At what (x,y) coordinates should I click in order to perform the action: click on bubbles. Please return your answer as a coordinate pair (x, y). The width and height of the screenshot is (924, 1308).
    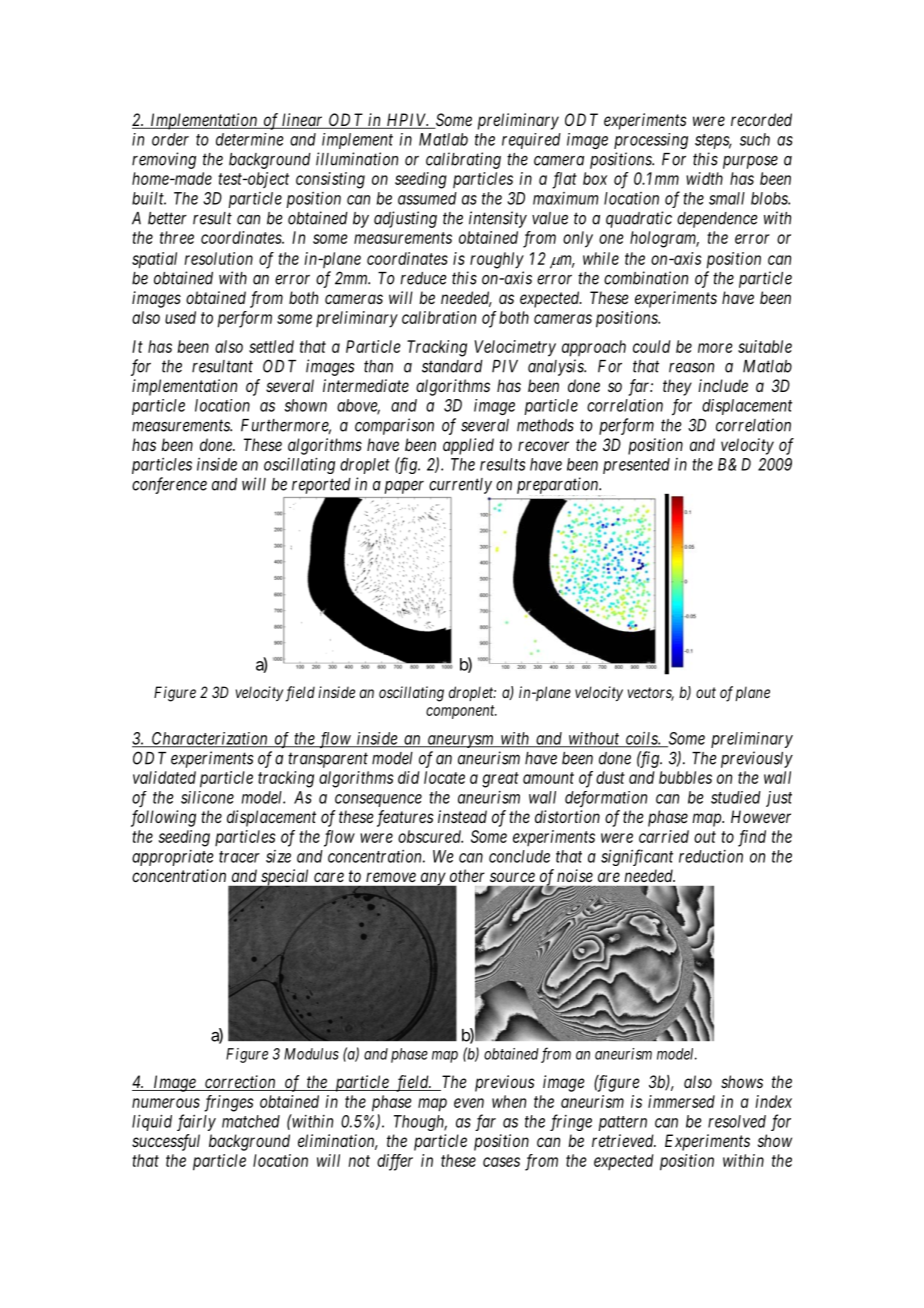
    Looking at the image, I should click on (685, 777).
